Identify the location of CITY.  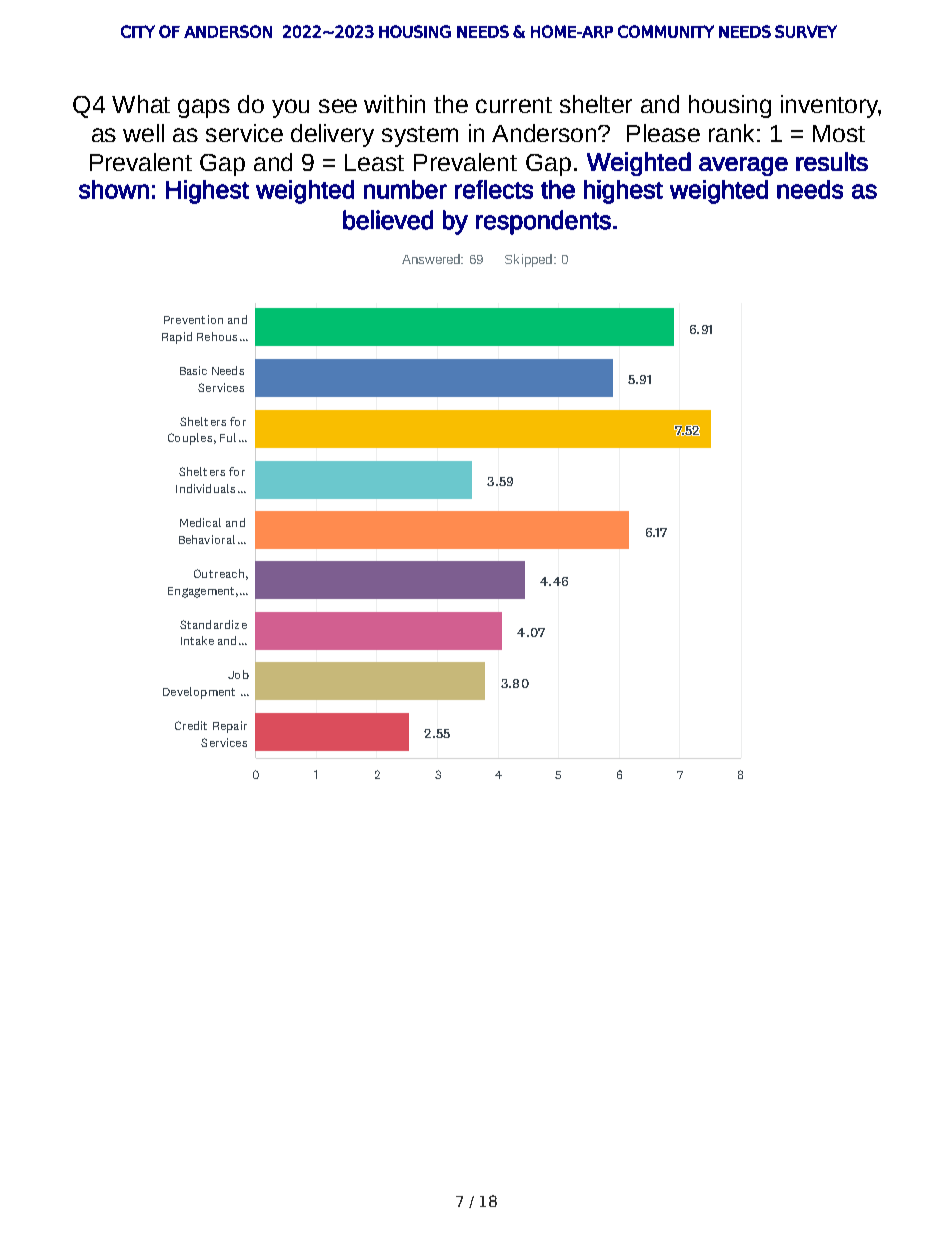
(138, 31).
